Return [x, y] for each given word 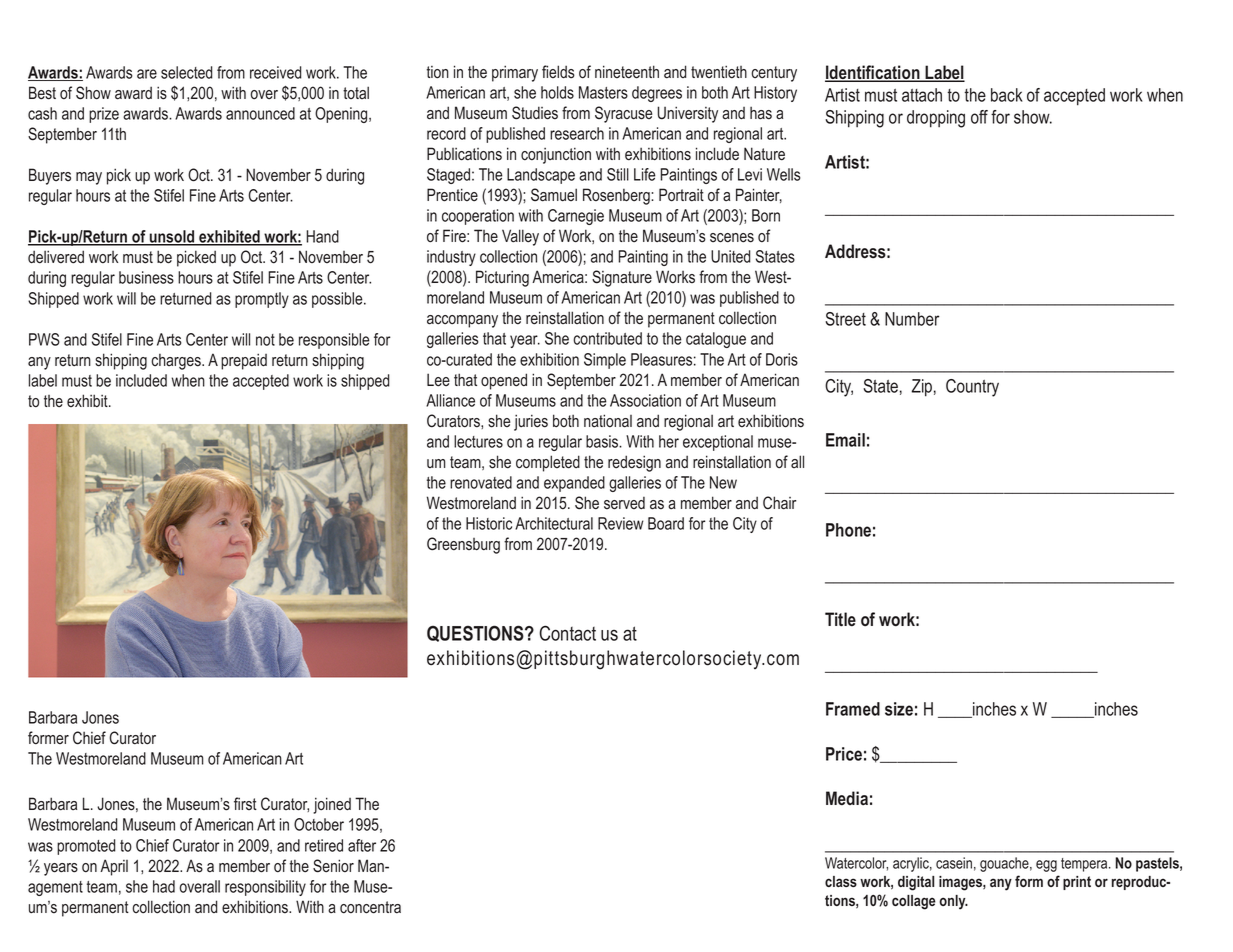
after [362, 845]
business [146, 277]
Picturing [502, 278]
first [245, 803]
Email [845, 440]
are [147, 74]
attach [922, 95]
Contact [567, 633]
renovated [481, 482]
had [164, 886]
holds [557, 92]
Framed [853, 709]
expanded [574, 484]
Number [912, 319]
